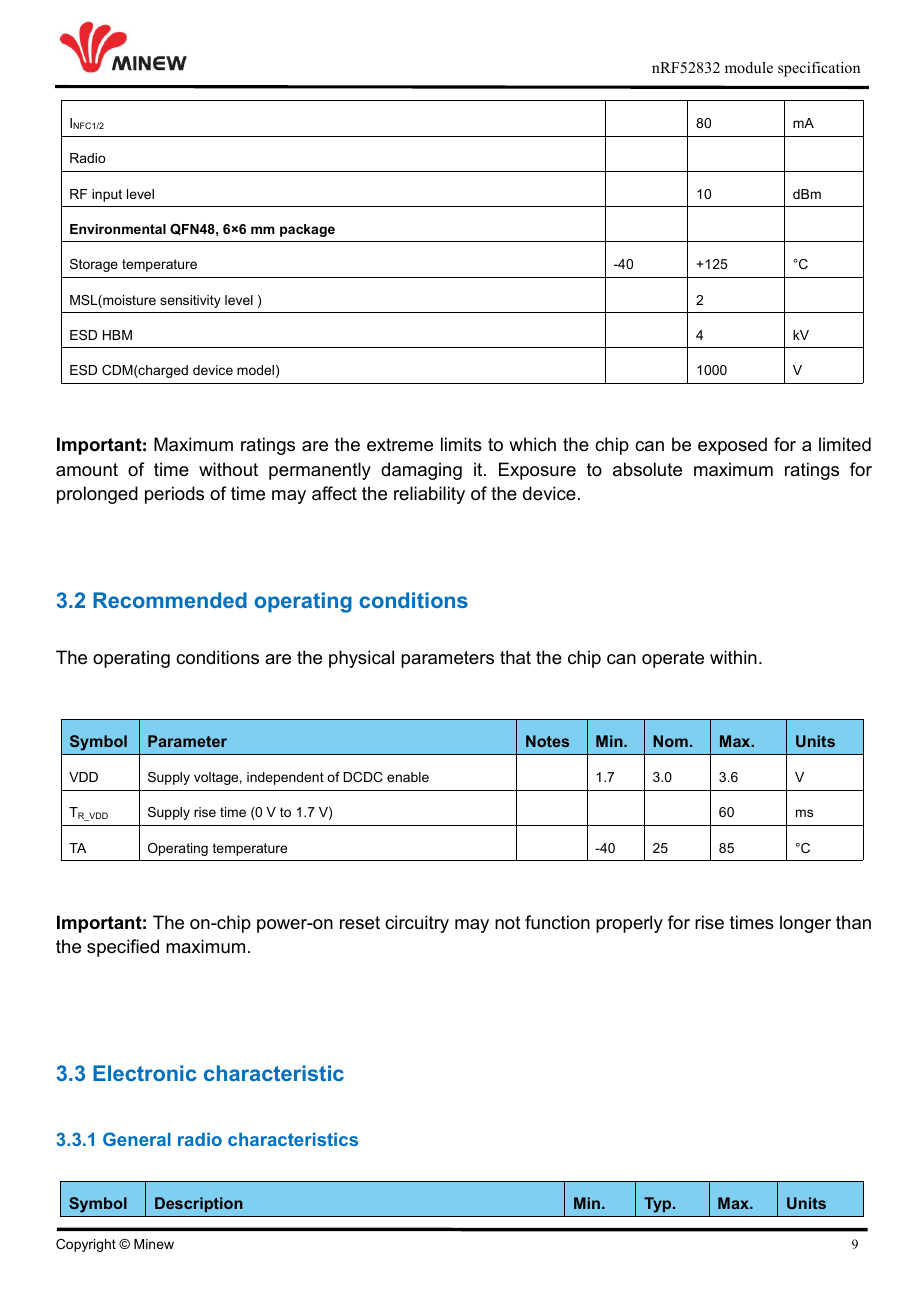 Image resolution: width=924 pixels, height=1308 pixels. I want to click on input, so click(107, 195).
